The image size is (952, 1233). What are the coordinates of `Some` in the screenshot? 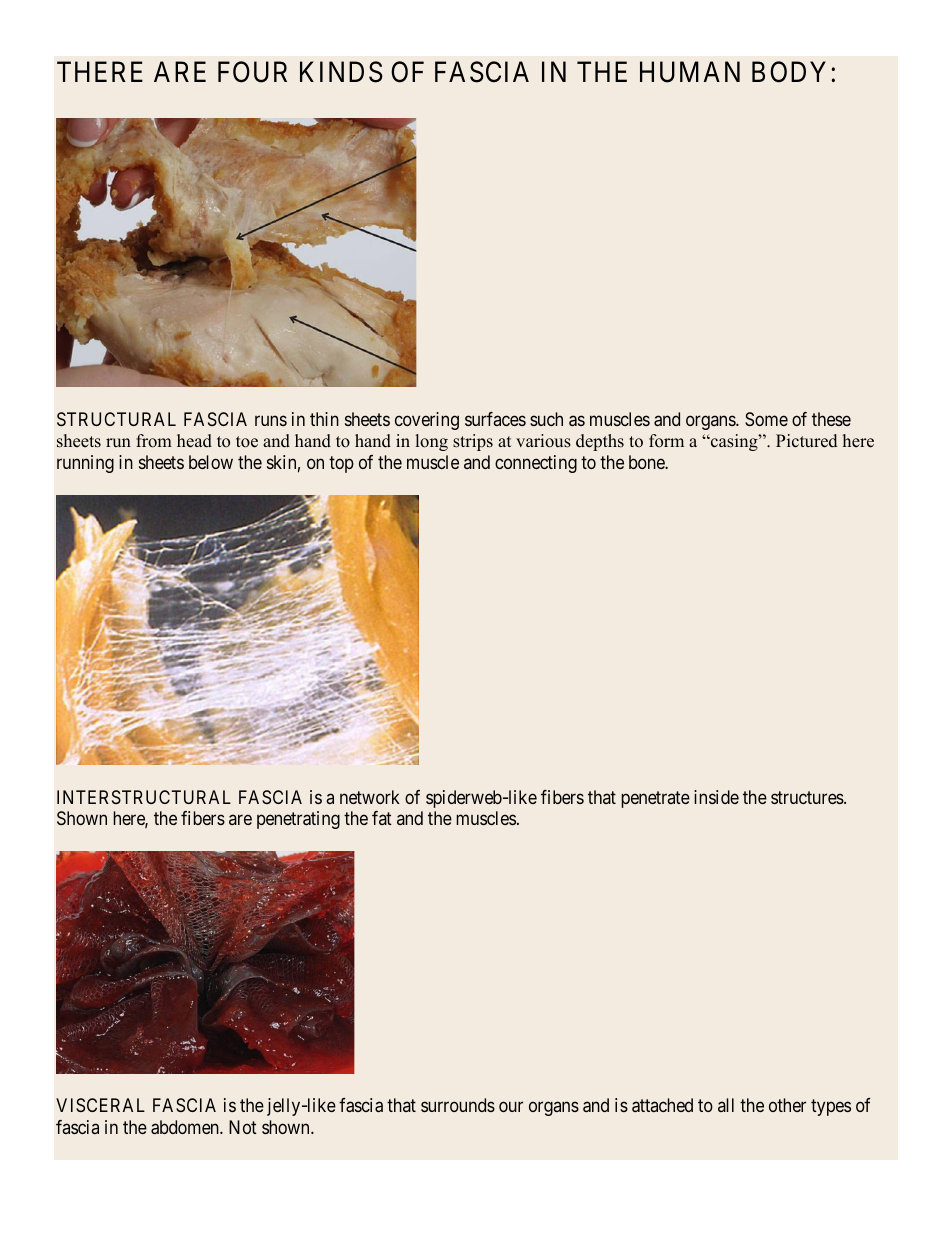 It's located at (766, 419).
